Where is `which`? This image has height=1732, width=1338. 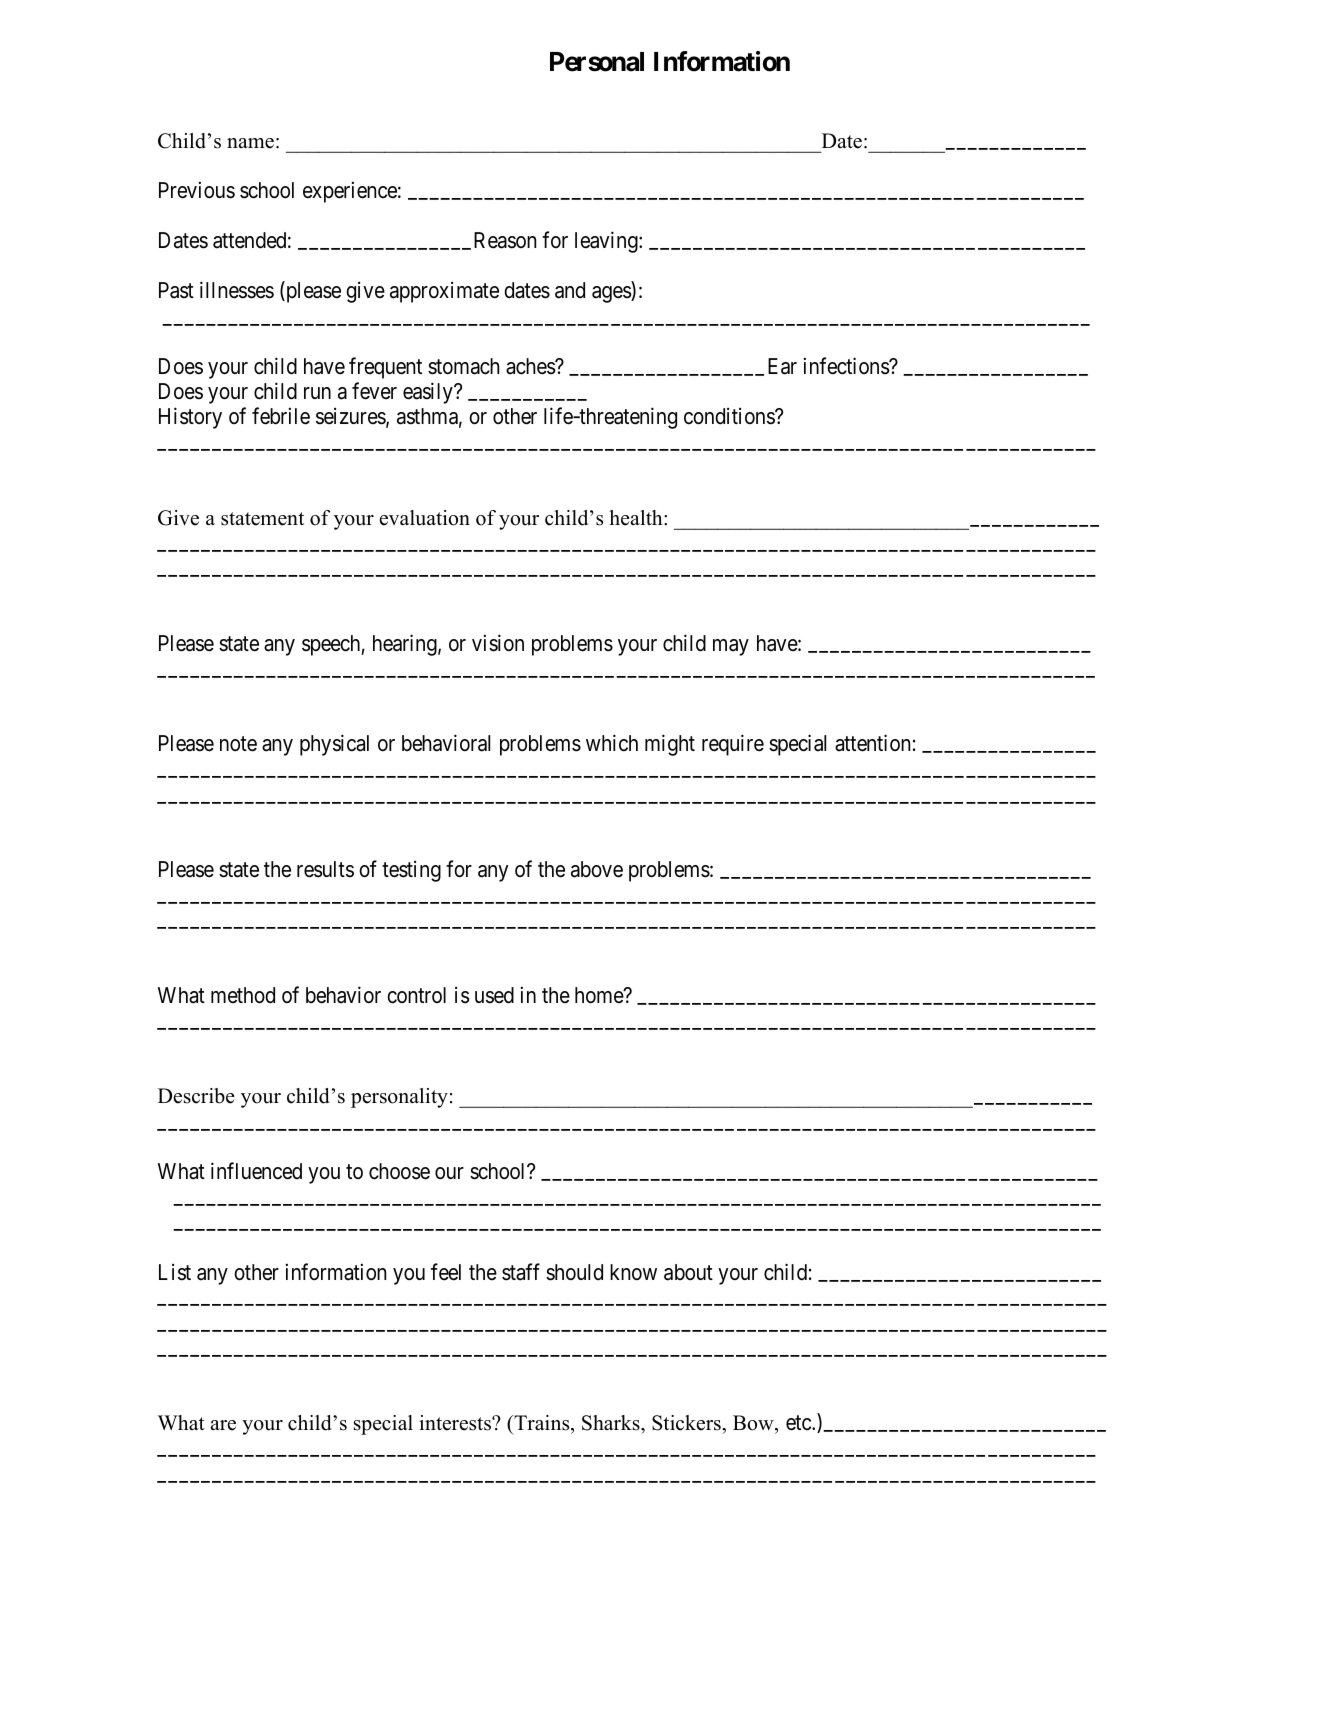 which is located at coordinates (612, 743).
